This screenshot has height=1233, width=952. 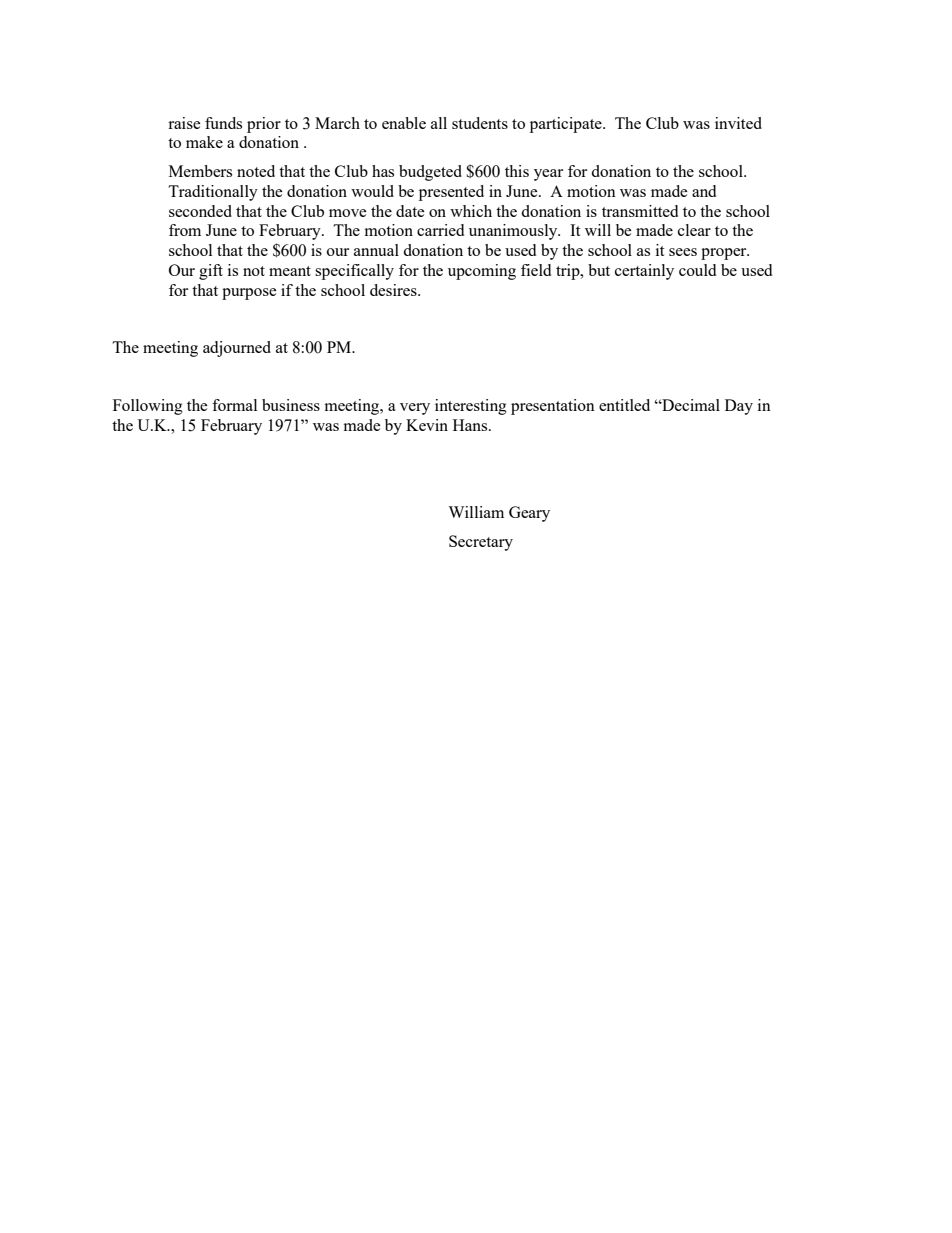 What do you see at coordinates (482, 272) in the screenshot?
I see `upcoming` at bounding box center [482, 272].
